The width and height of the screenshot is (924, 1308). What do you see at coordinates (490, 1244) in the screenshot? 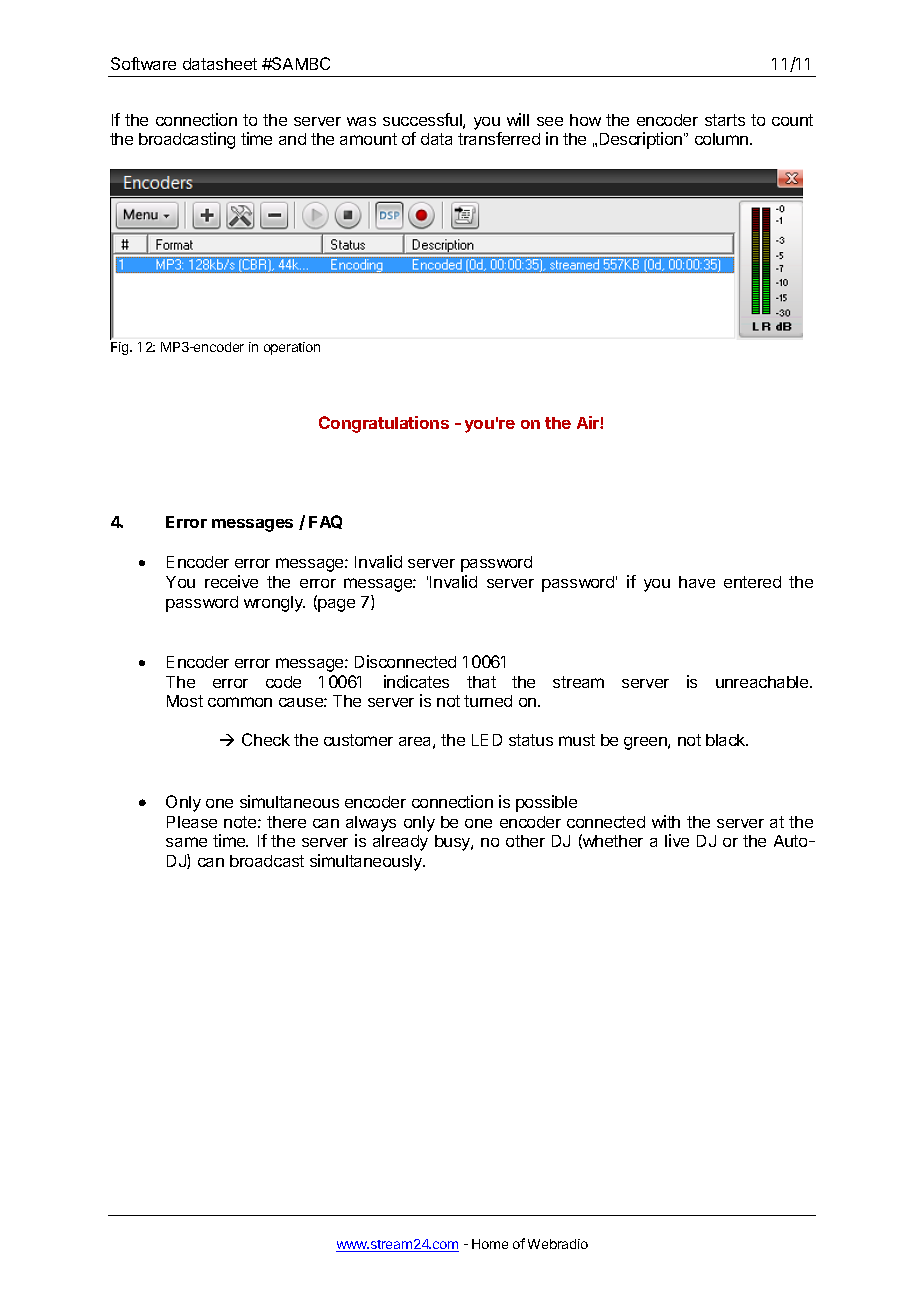
I see `Home` at bounding box center [490, 1244].
